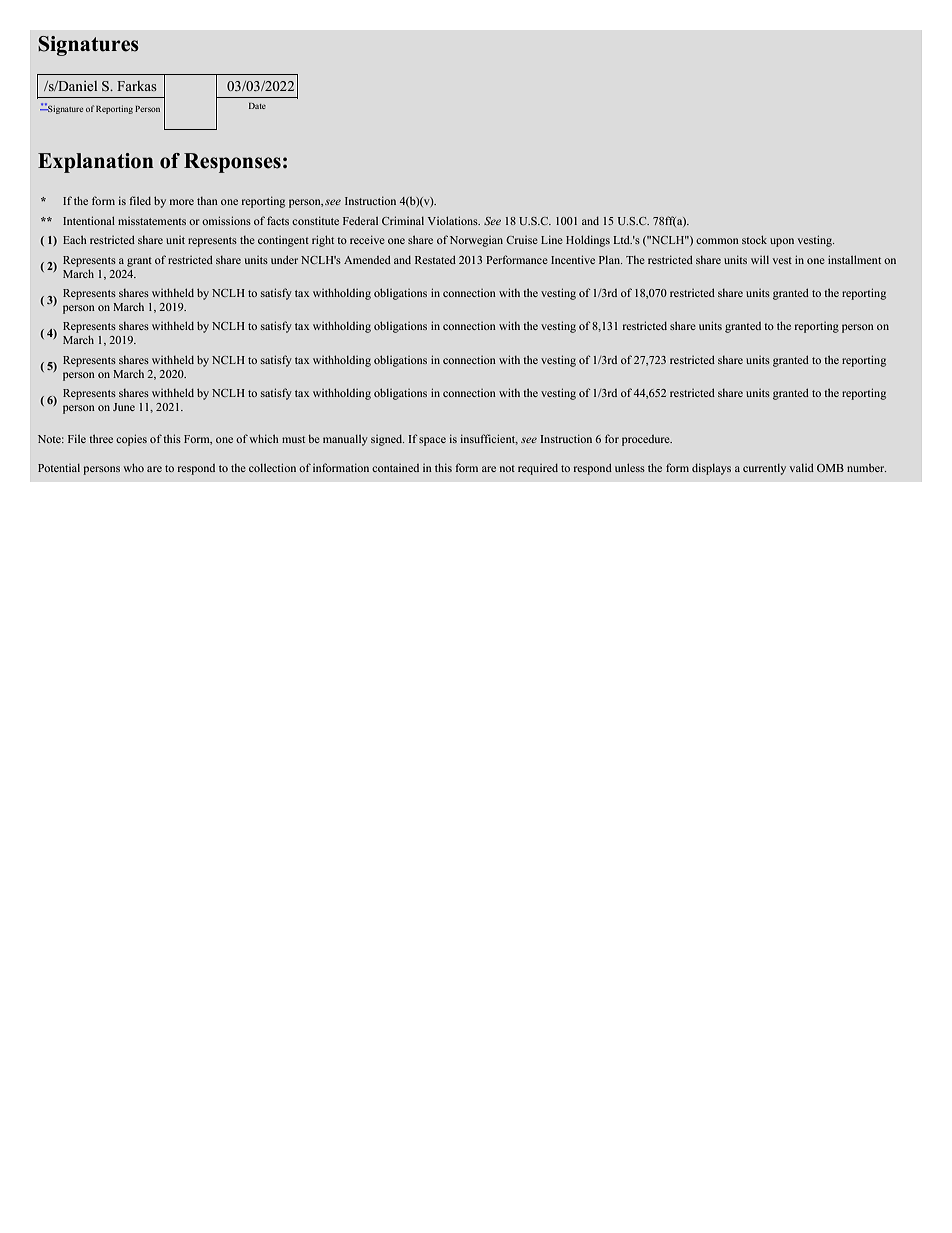 This screenshot has width=952, height=1233. Describe the element at coordinates (647, 440) in the screenshot. I see `procedure` at that location.
